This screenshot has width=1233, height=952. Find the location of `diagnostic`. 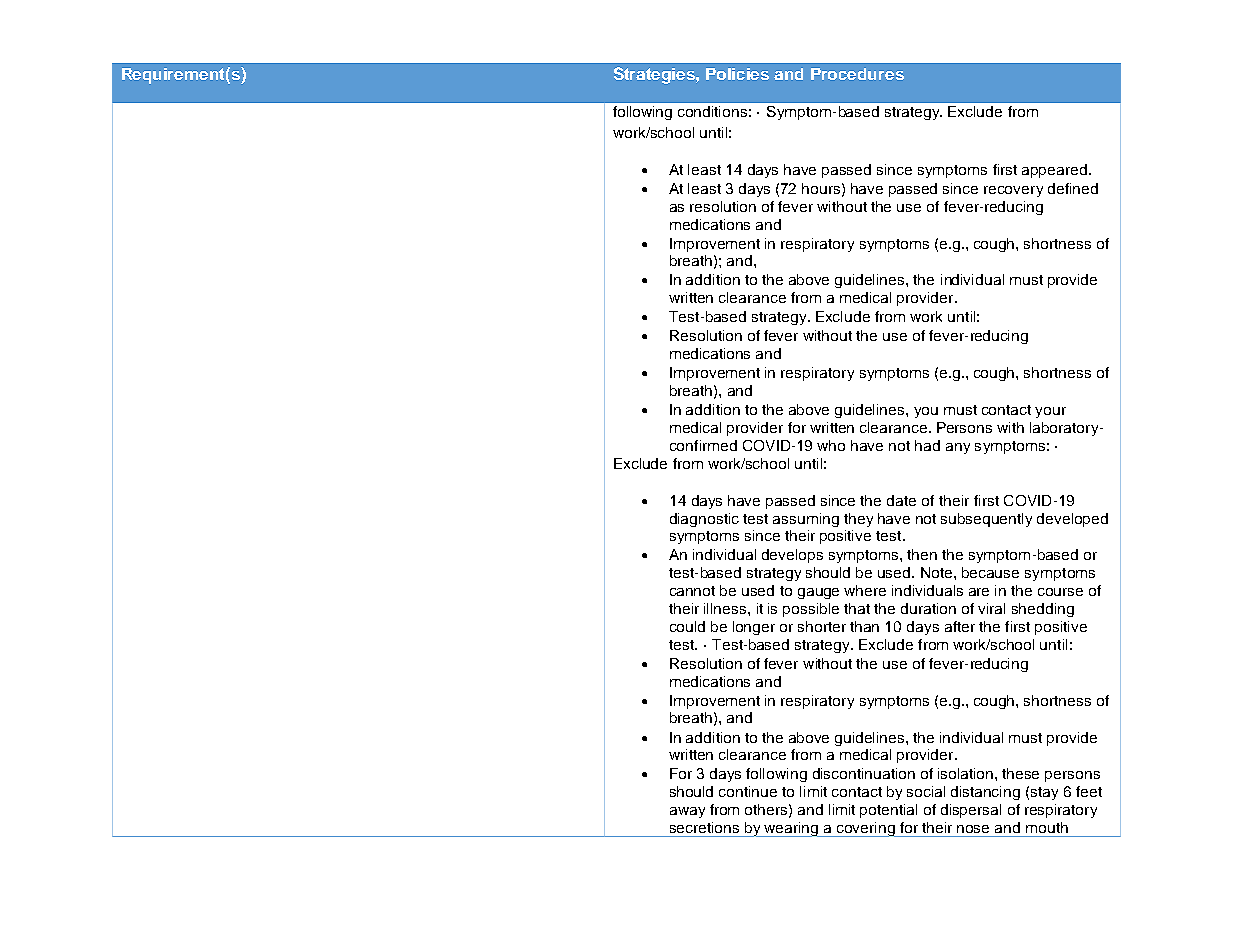

diagnostic is located at coordinates (704, 520).
